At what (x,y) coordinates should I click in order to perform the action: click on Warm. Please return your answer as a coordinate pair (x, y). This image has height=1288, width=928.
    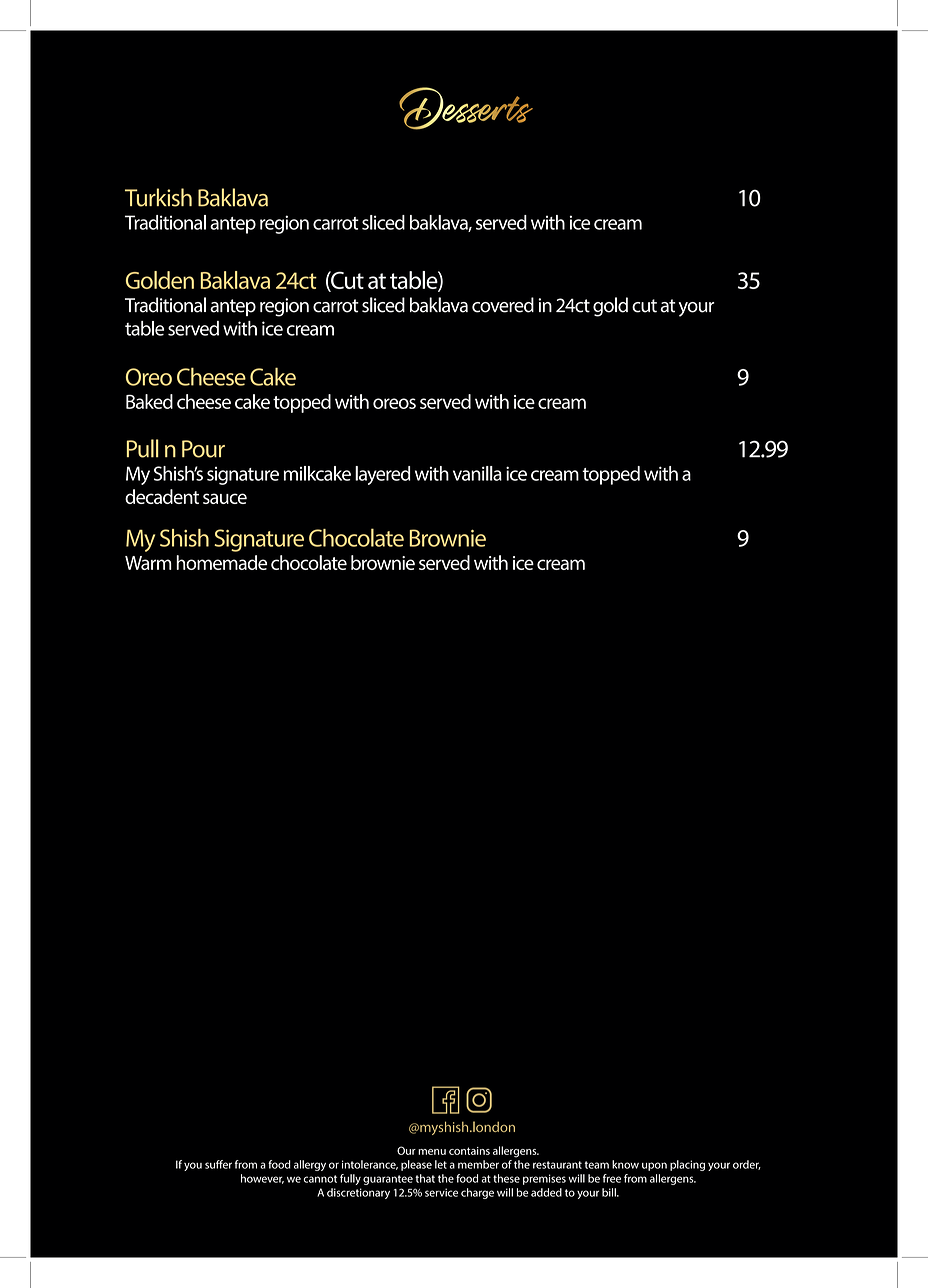
    Looking at the image, I should click on (148, 563).
